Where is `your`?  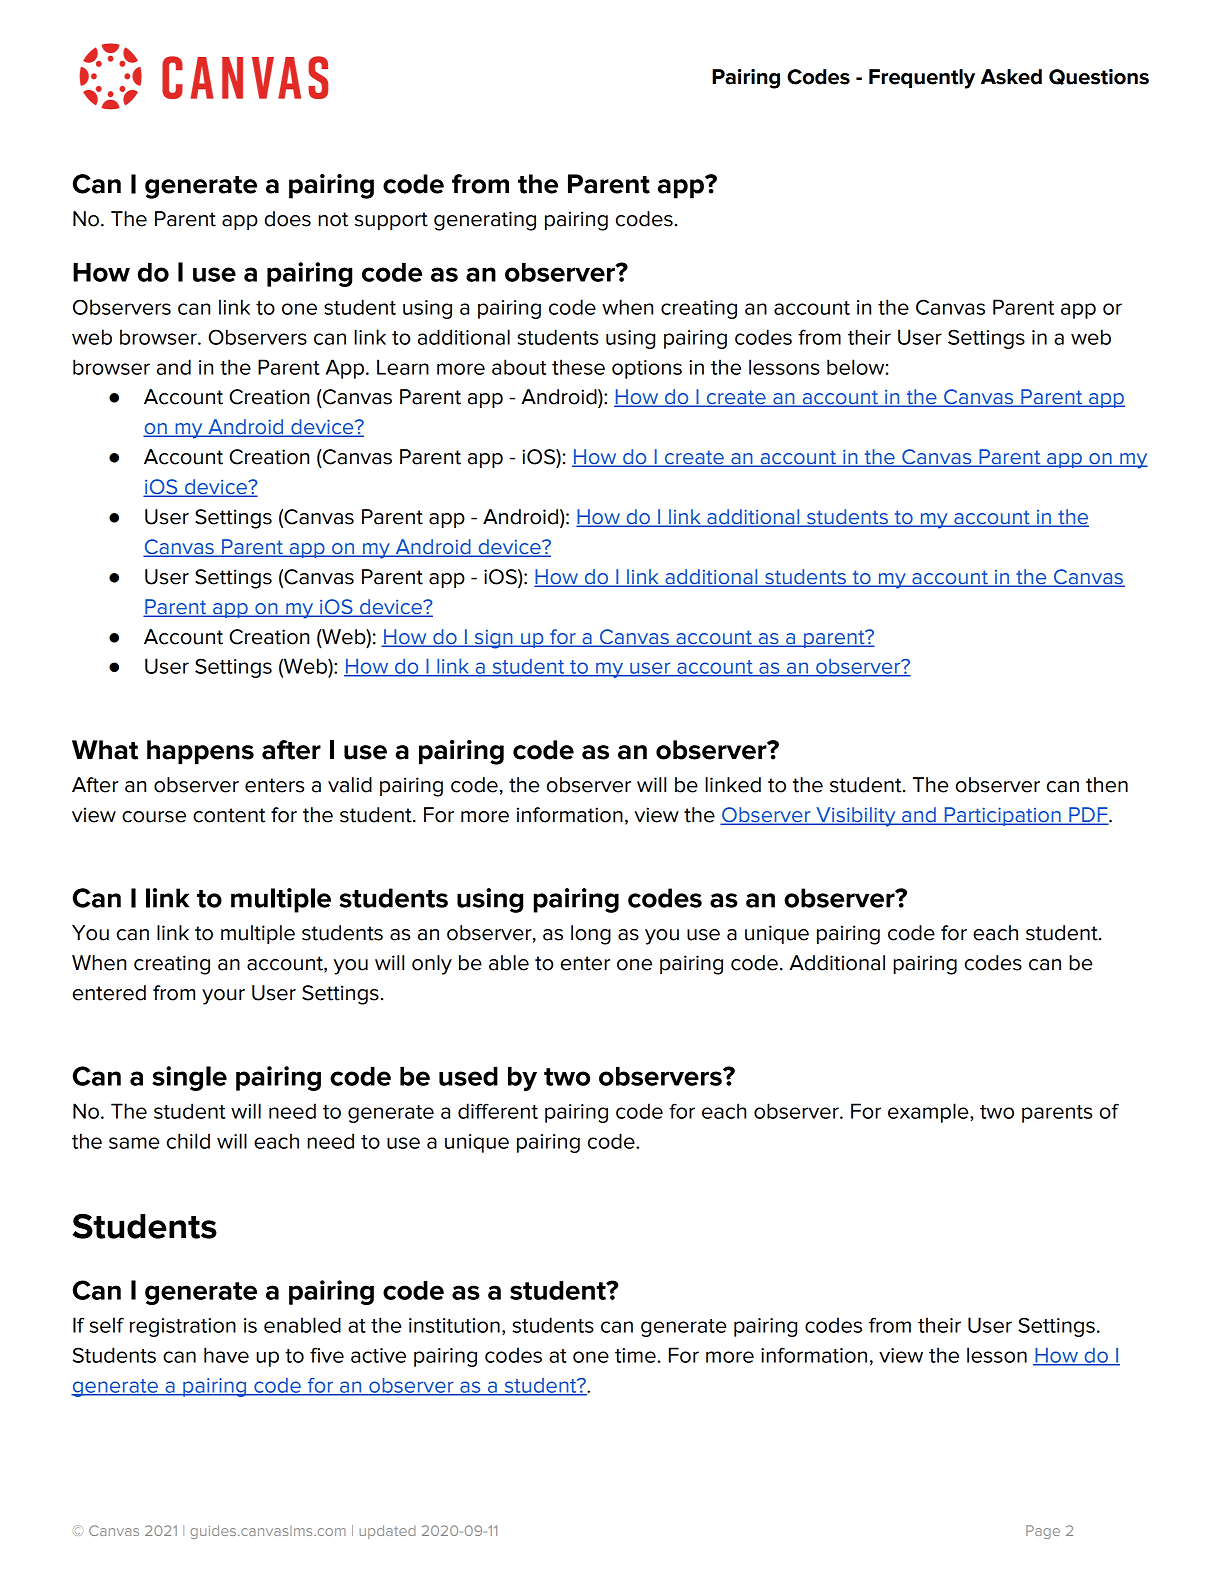
your is located at coordinates (223, 997).
